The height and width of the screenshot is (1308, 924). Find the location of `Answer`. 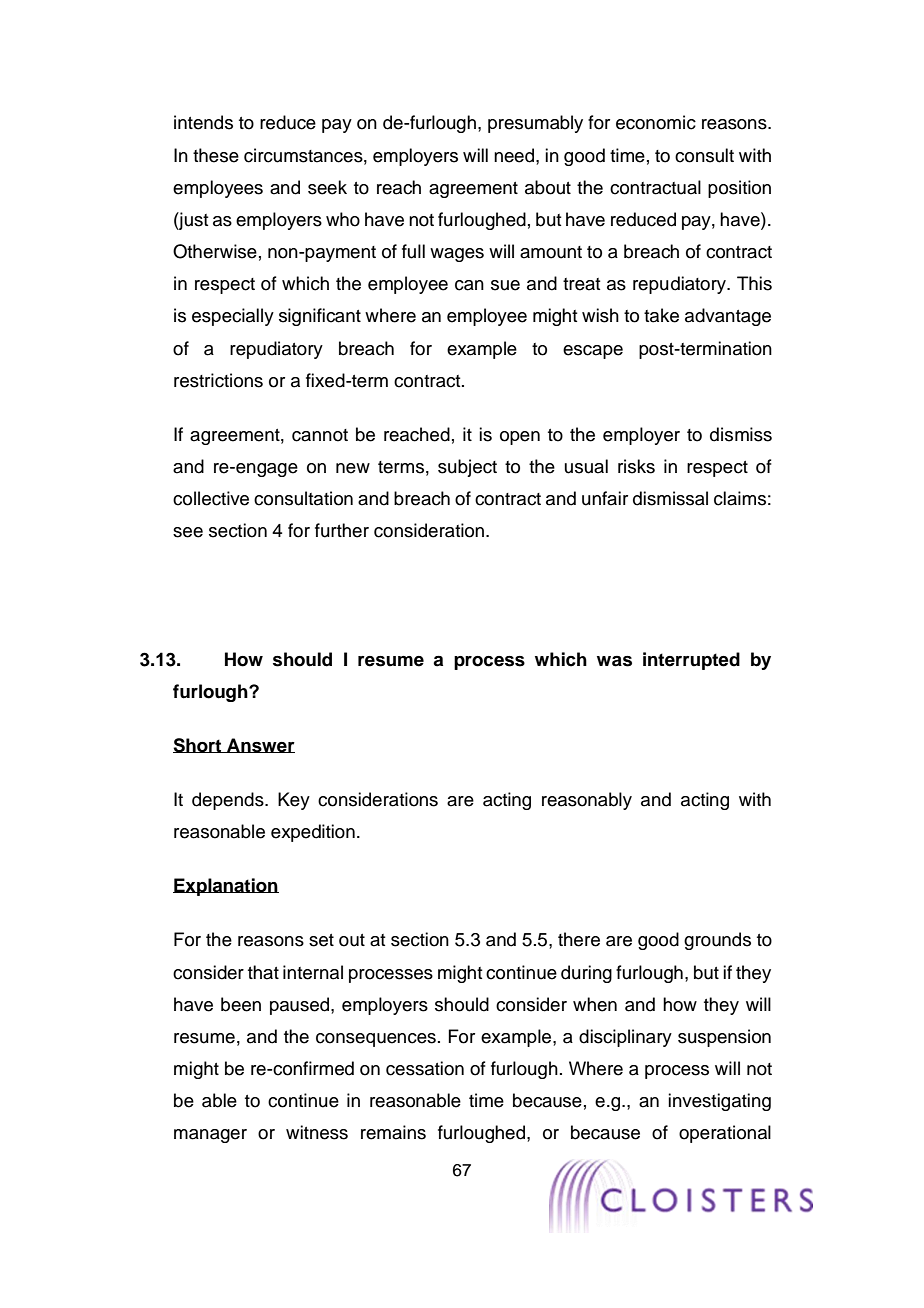

Answer is located at coordinates (260, 745).
